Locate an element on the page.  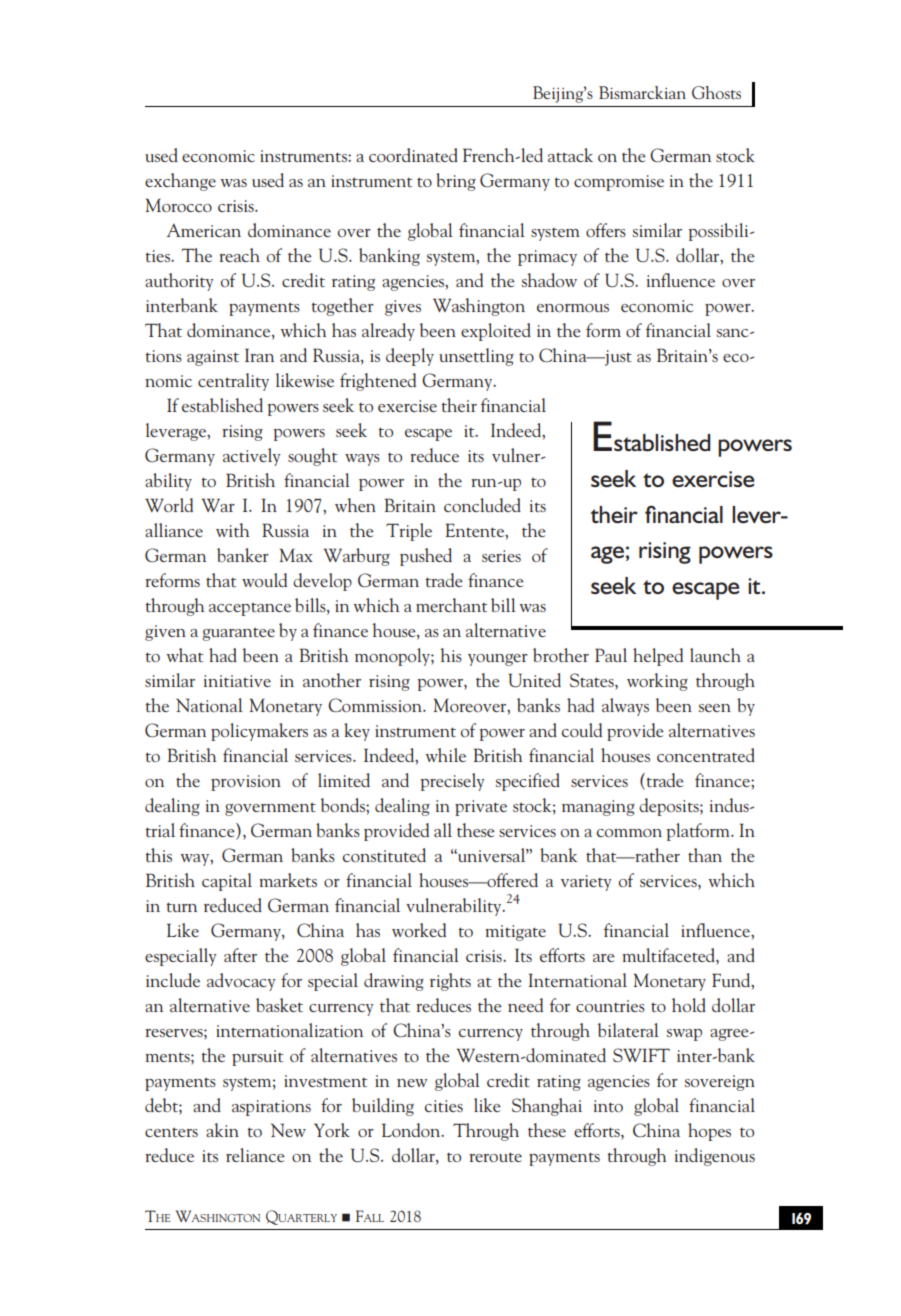
compromise is located at coordinates (619, 183).
